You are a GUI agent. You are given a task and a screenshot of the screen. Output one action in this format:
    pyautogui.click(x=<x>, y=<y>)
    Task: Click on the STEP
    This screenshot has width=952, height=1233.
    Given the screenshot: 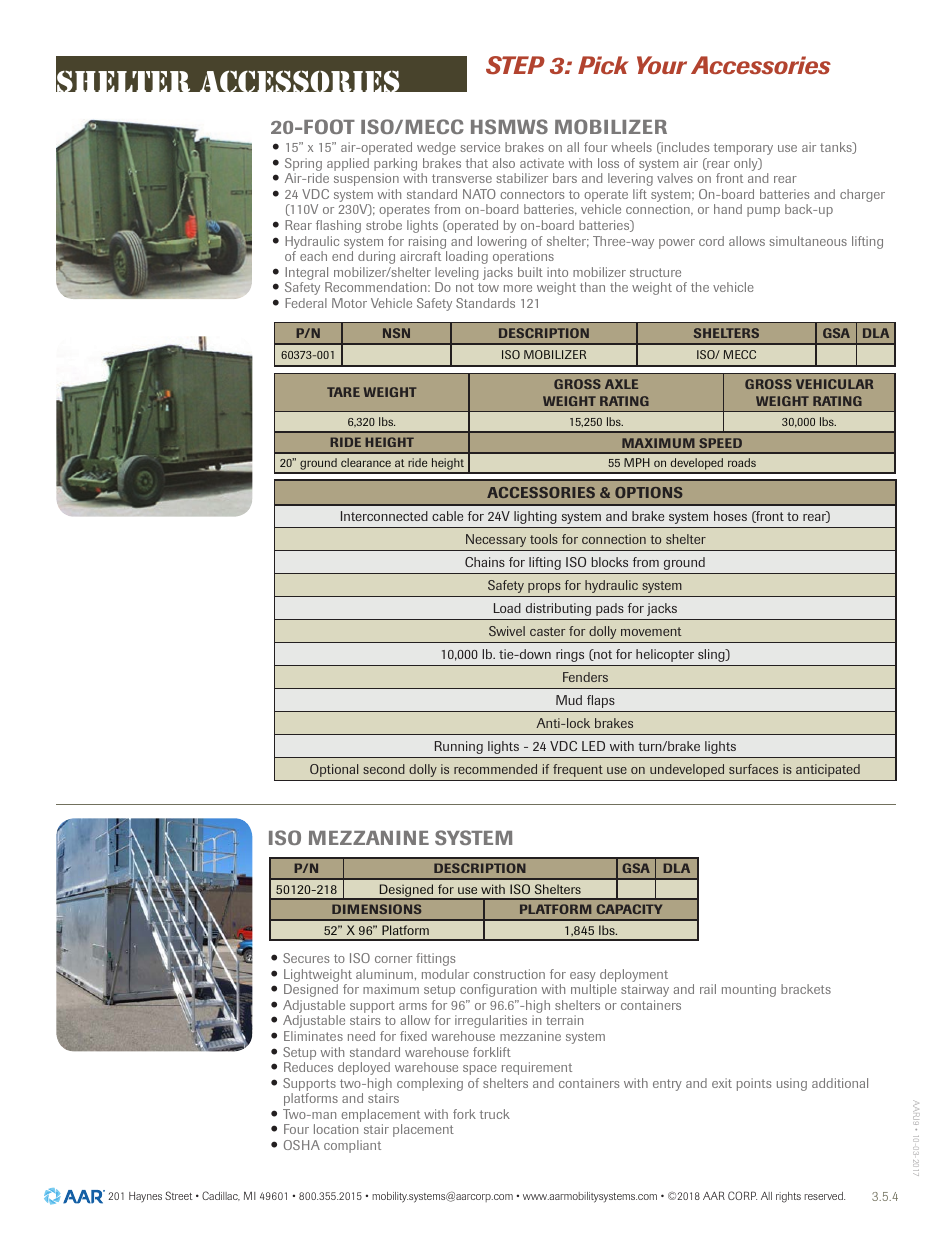 What is the action you would take?
    pyautogui.click(x=515, y=65)
